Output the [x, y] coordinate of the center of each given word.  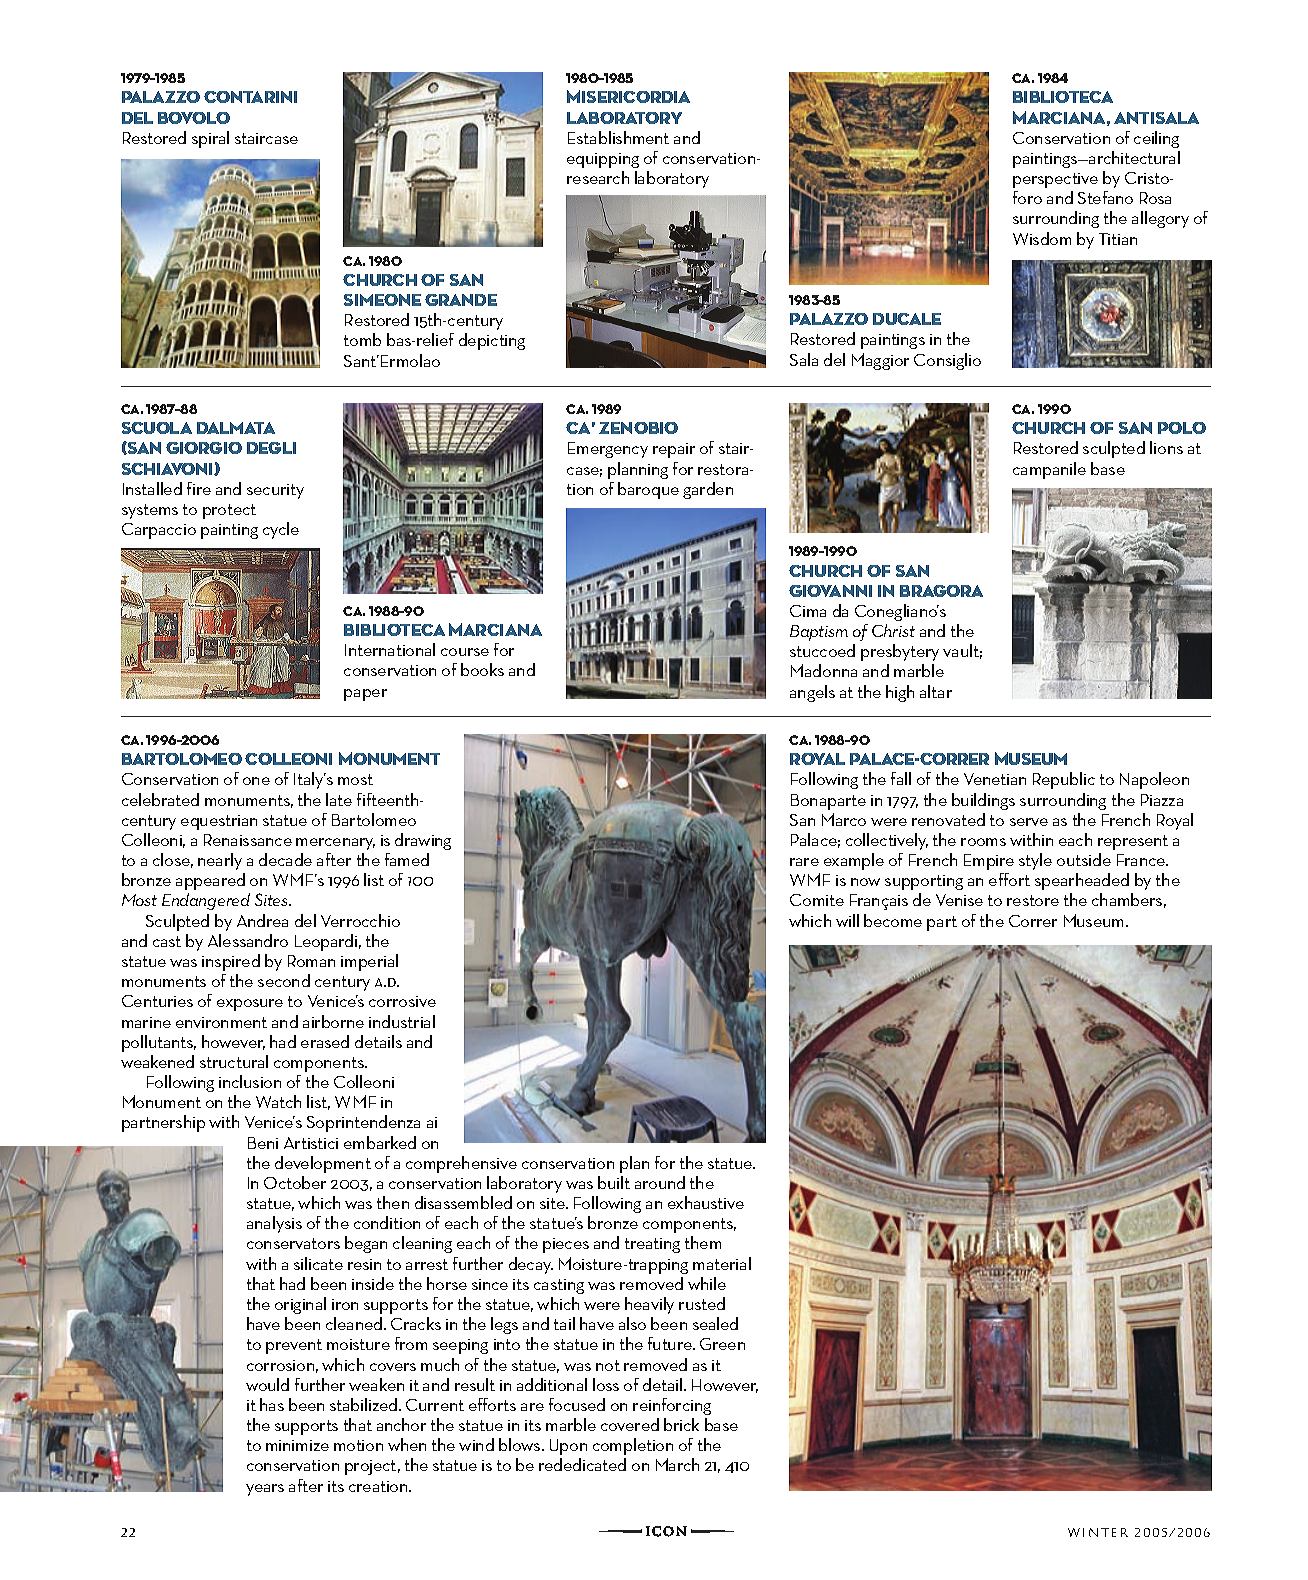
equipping [603, 160]
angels [812, 693]
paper [365, 695]
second [284, 980]
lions [1166, 447]
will [847, 920]
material [722, 1263]
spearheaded [1082, 881]
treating [652, 1245]
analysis [274, 1224]
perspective [1055, 180]
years [265, 1490]
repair [674, 450]
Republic [1064, 780]
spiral [210, 139]
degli [271, 448]
